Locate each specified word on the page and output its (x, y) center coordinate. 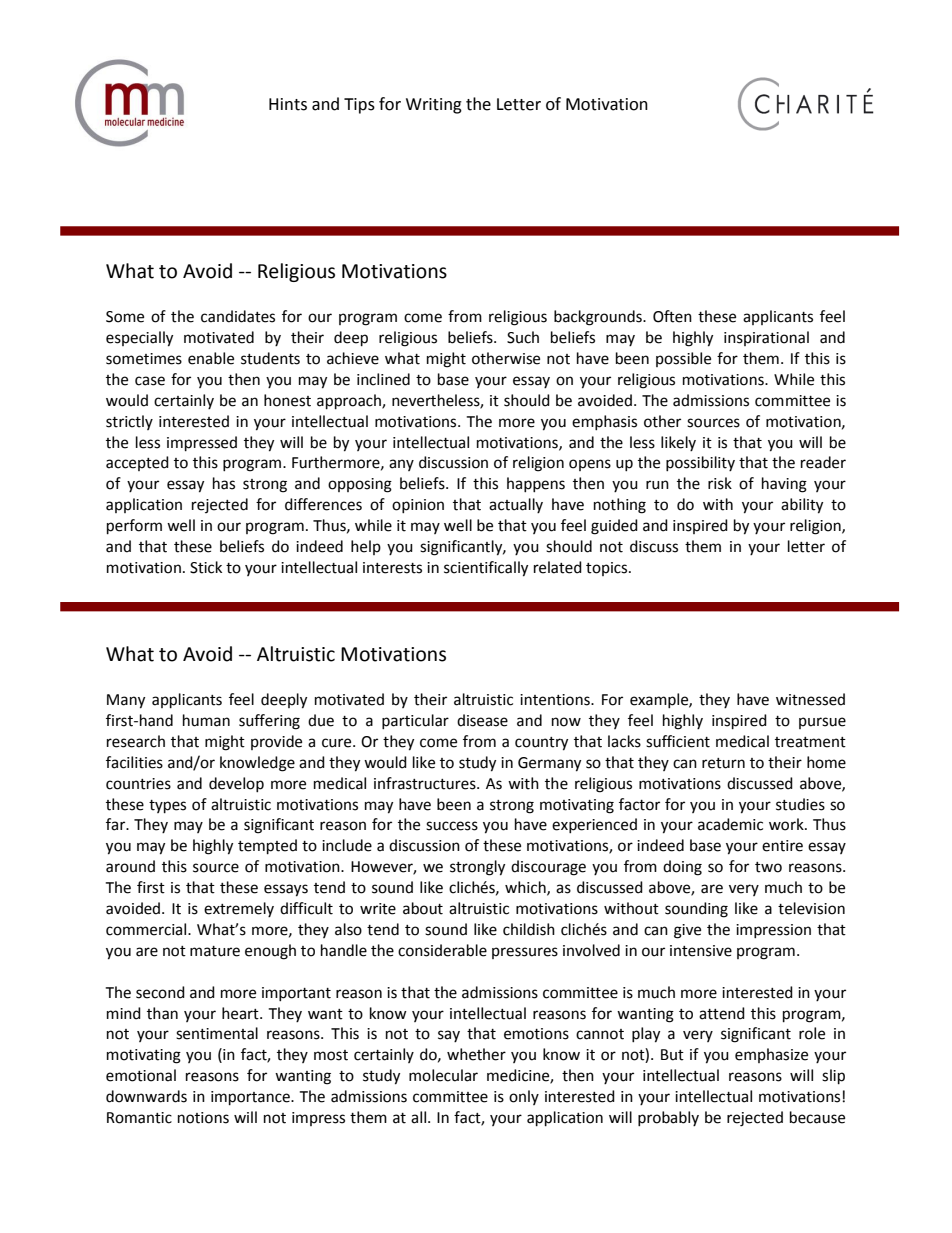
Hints (288, 104)
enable (211, 358)
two (768, 867)
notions (203, 1118)
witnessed (810, 699)
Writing (434, 106)
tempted (267, 847)
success (452, 826)
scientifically (486, 569)
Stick (206, 567)
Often (672, 316)
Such (523, 337)
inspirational (766, 338)
